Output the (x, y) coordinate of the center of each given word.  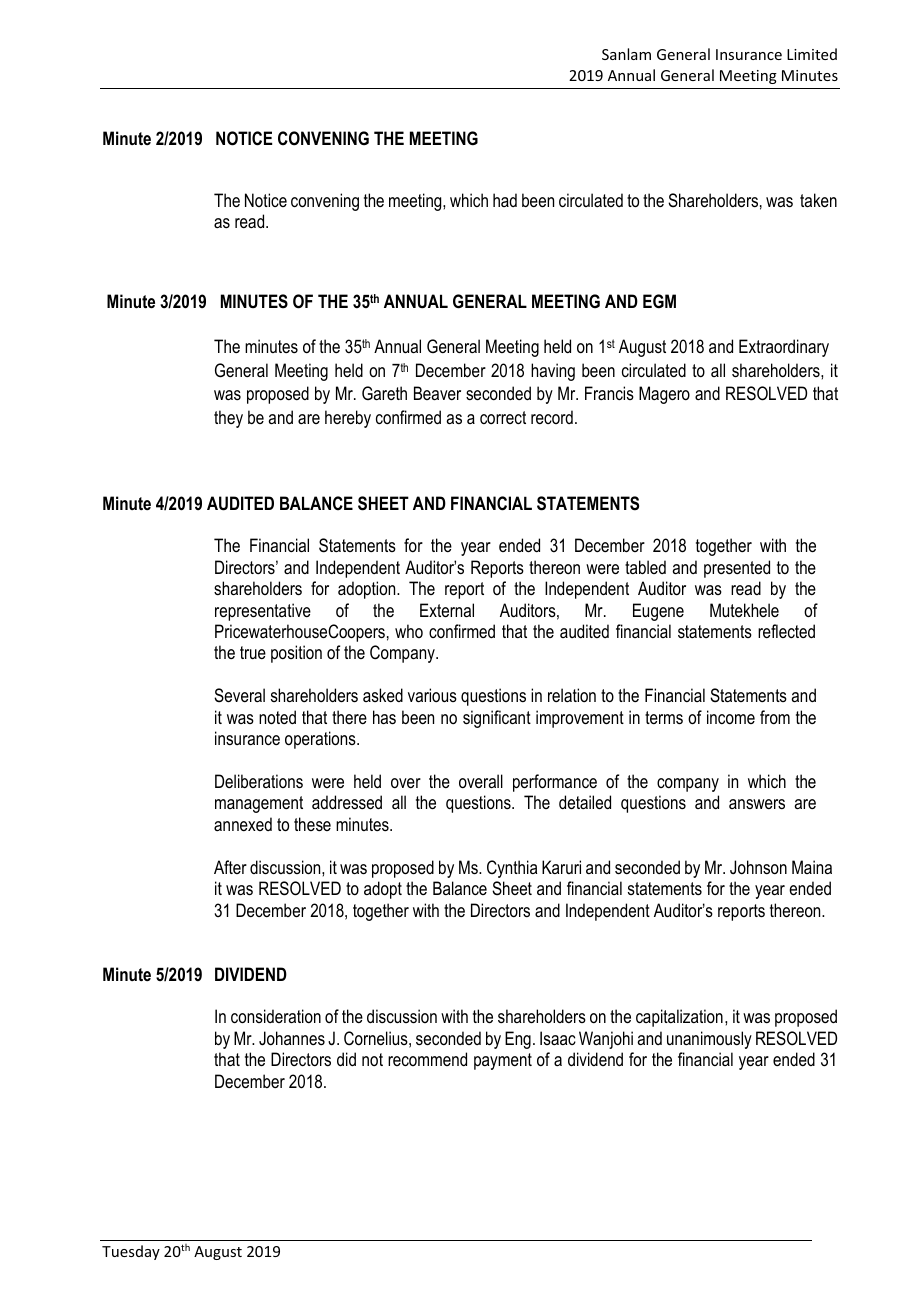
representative (263, 612)
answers (757, 804)
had (505, 200)
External (447, 610)
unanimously (709, 1040)
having (553, 372)
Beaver (437, 393)
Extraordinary (784, 348)
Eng (518, 1040)
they (228, 419)
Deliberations (259, 781)
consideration (276, 1016)
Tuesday (131, 1252)
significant (497, 719)
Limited (812, 54)
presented (737, 569)
